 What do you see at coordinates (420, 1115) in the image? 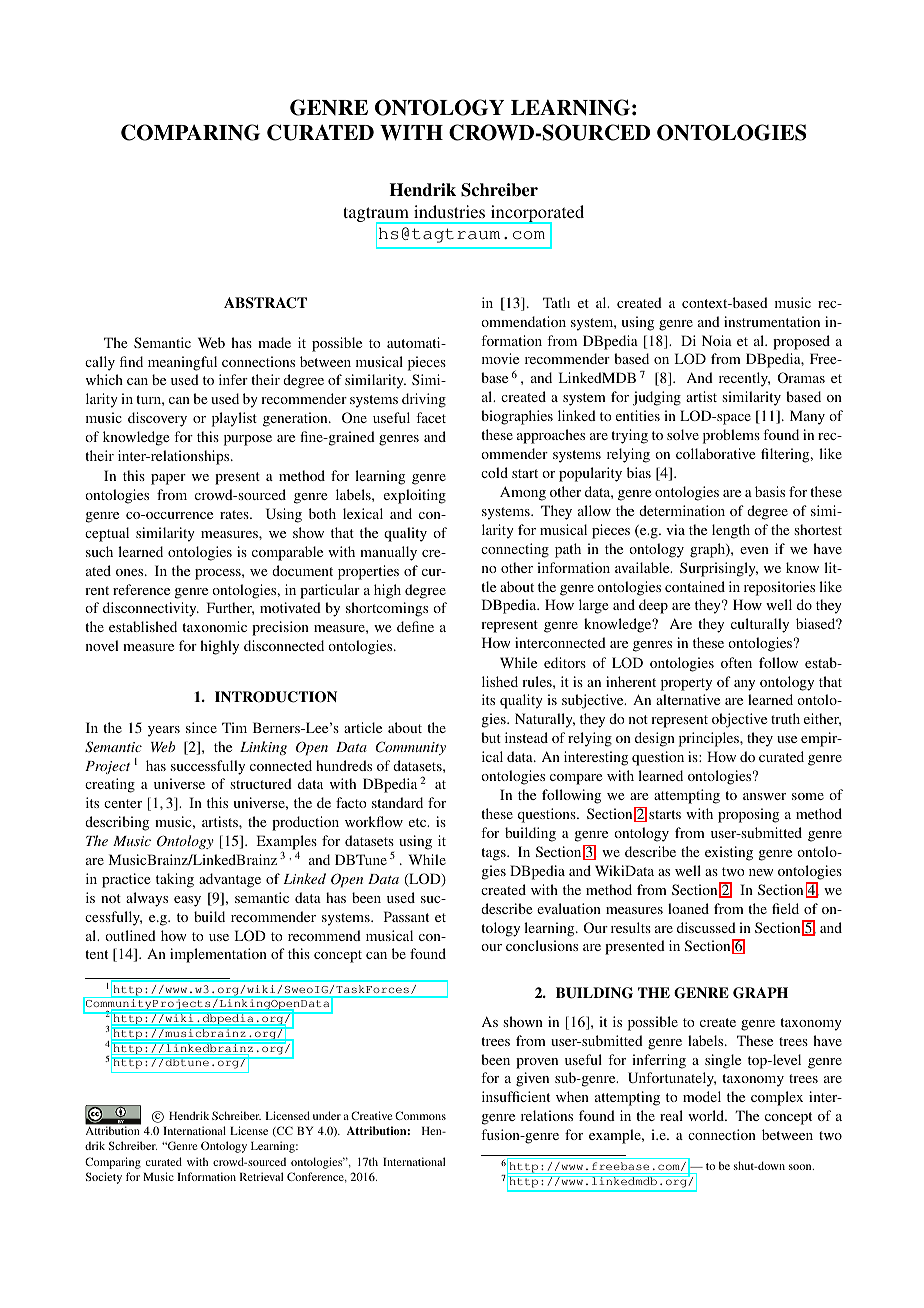
I see `Commons` at bounding box center [420, 1115].
